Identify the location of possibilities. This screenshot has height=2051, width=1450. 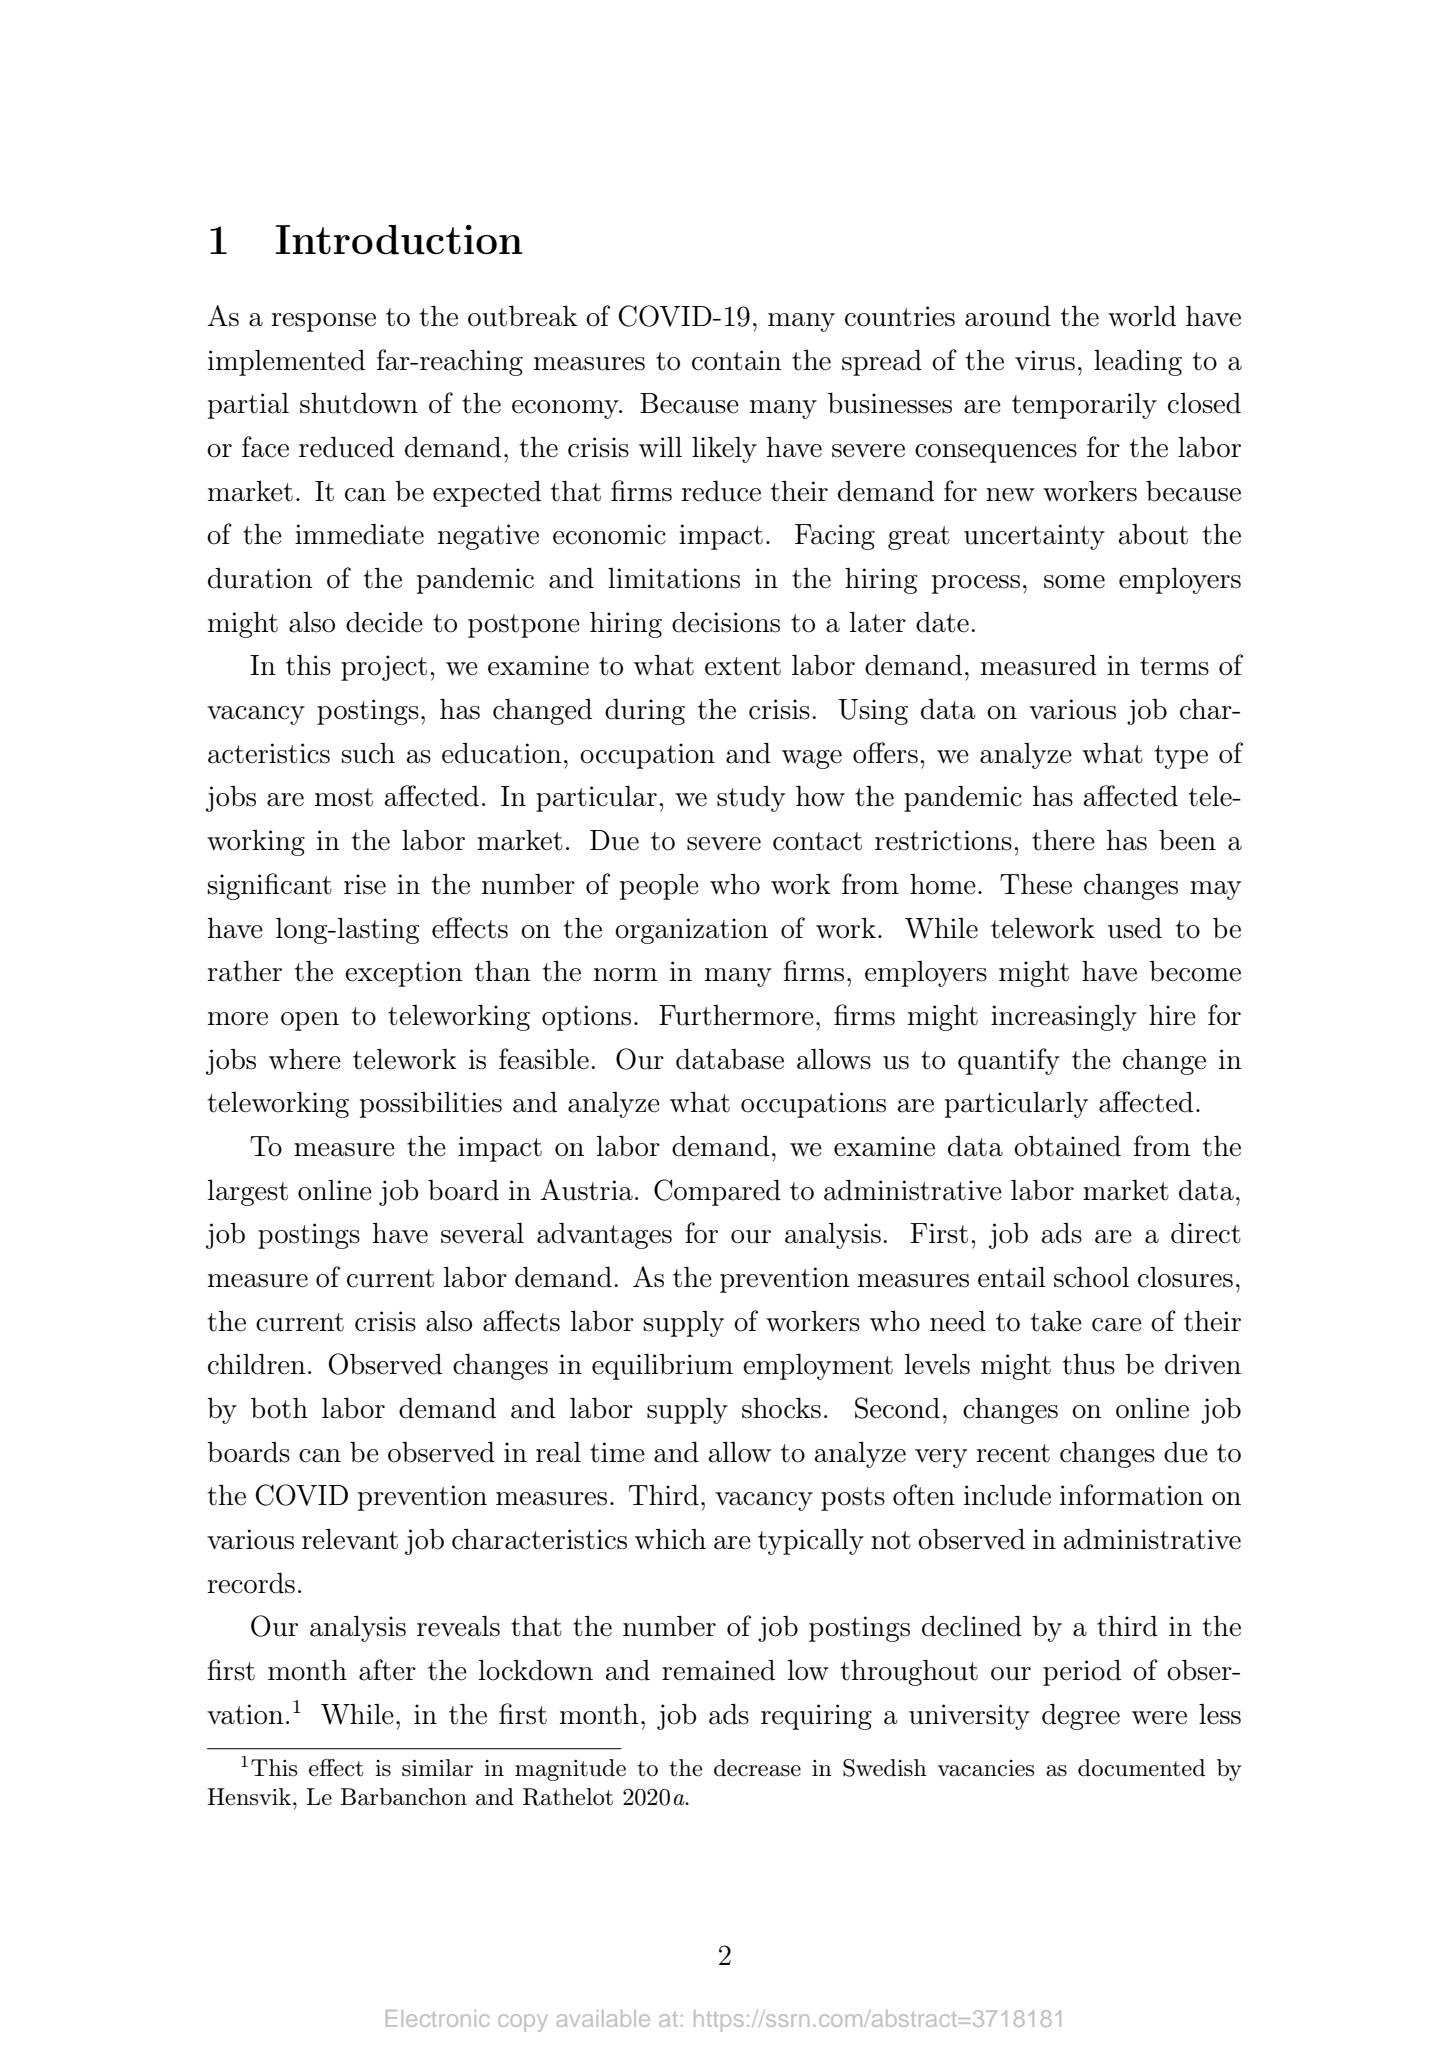
(431, 1105).
